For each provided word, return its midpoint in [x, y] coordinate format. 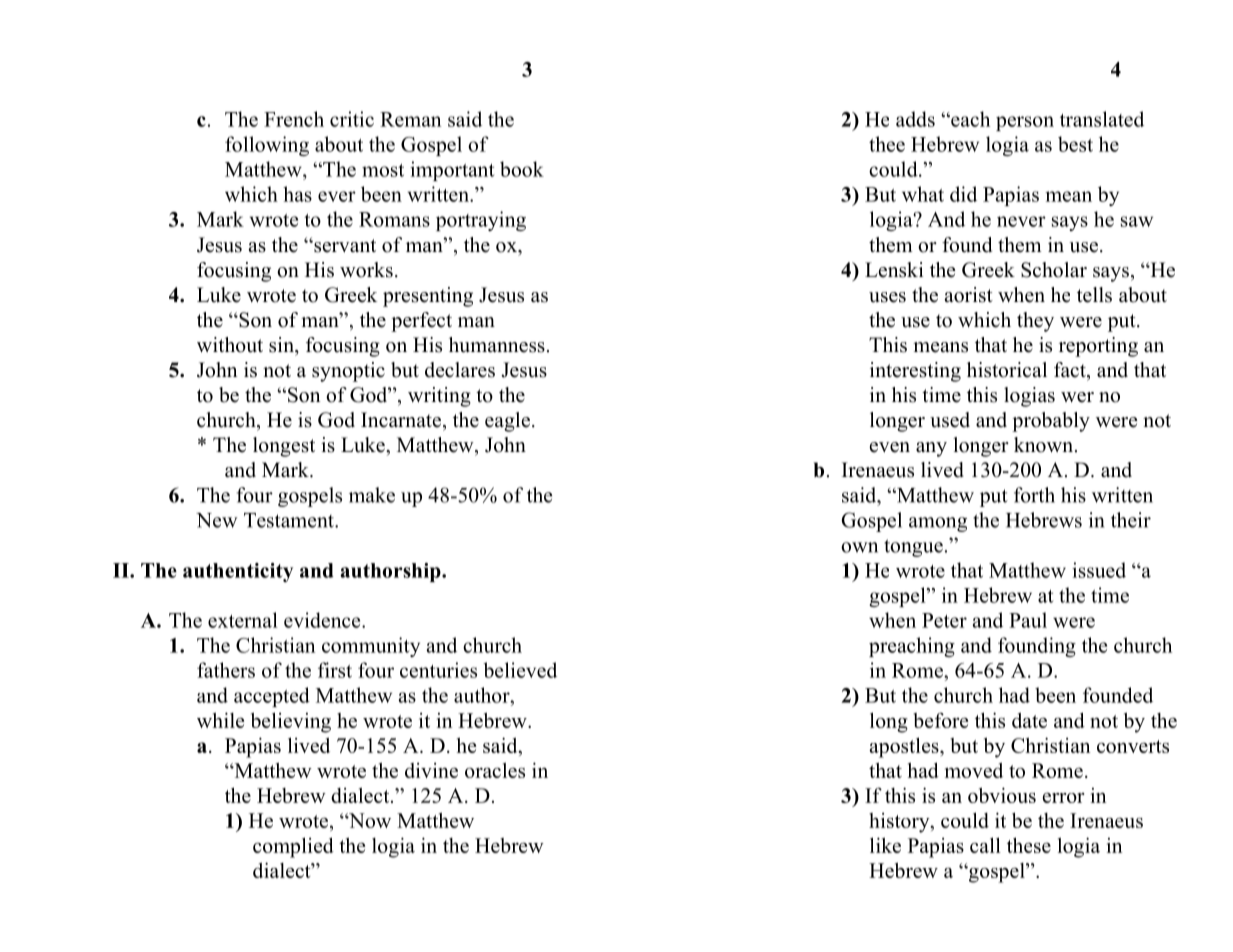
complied [293, 847]
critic [352, 119]
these [1029, 845]
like [885, 845]
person [1025, 123]
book [522, 169]
